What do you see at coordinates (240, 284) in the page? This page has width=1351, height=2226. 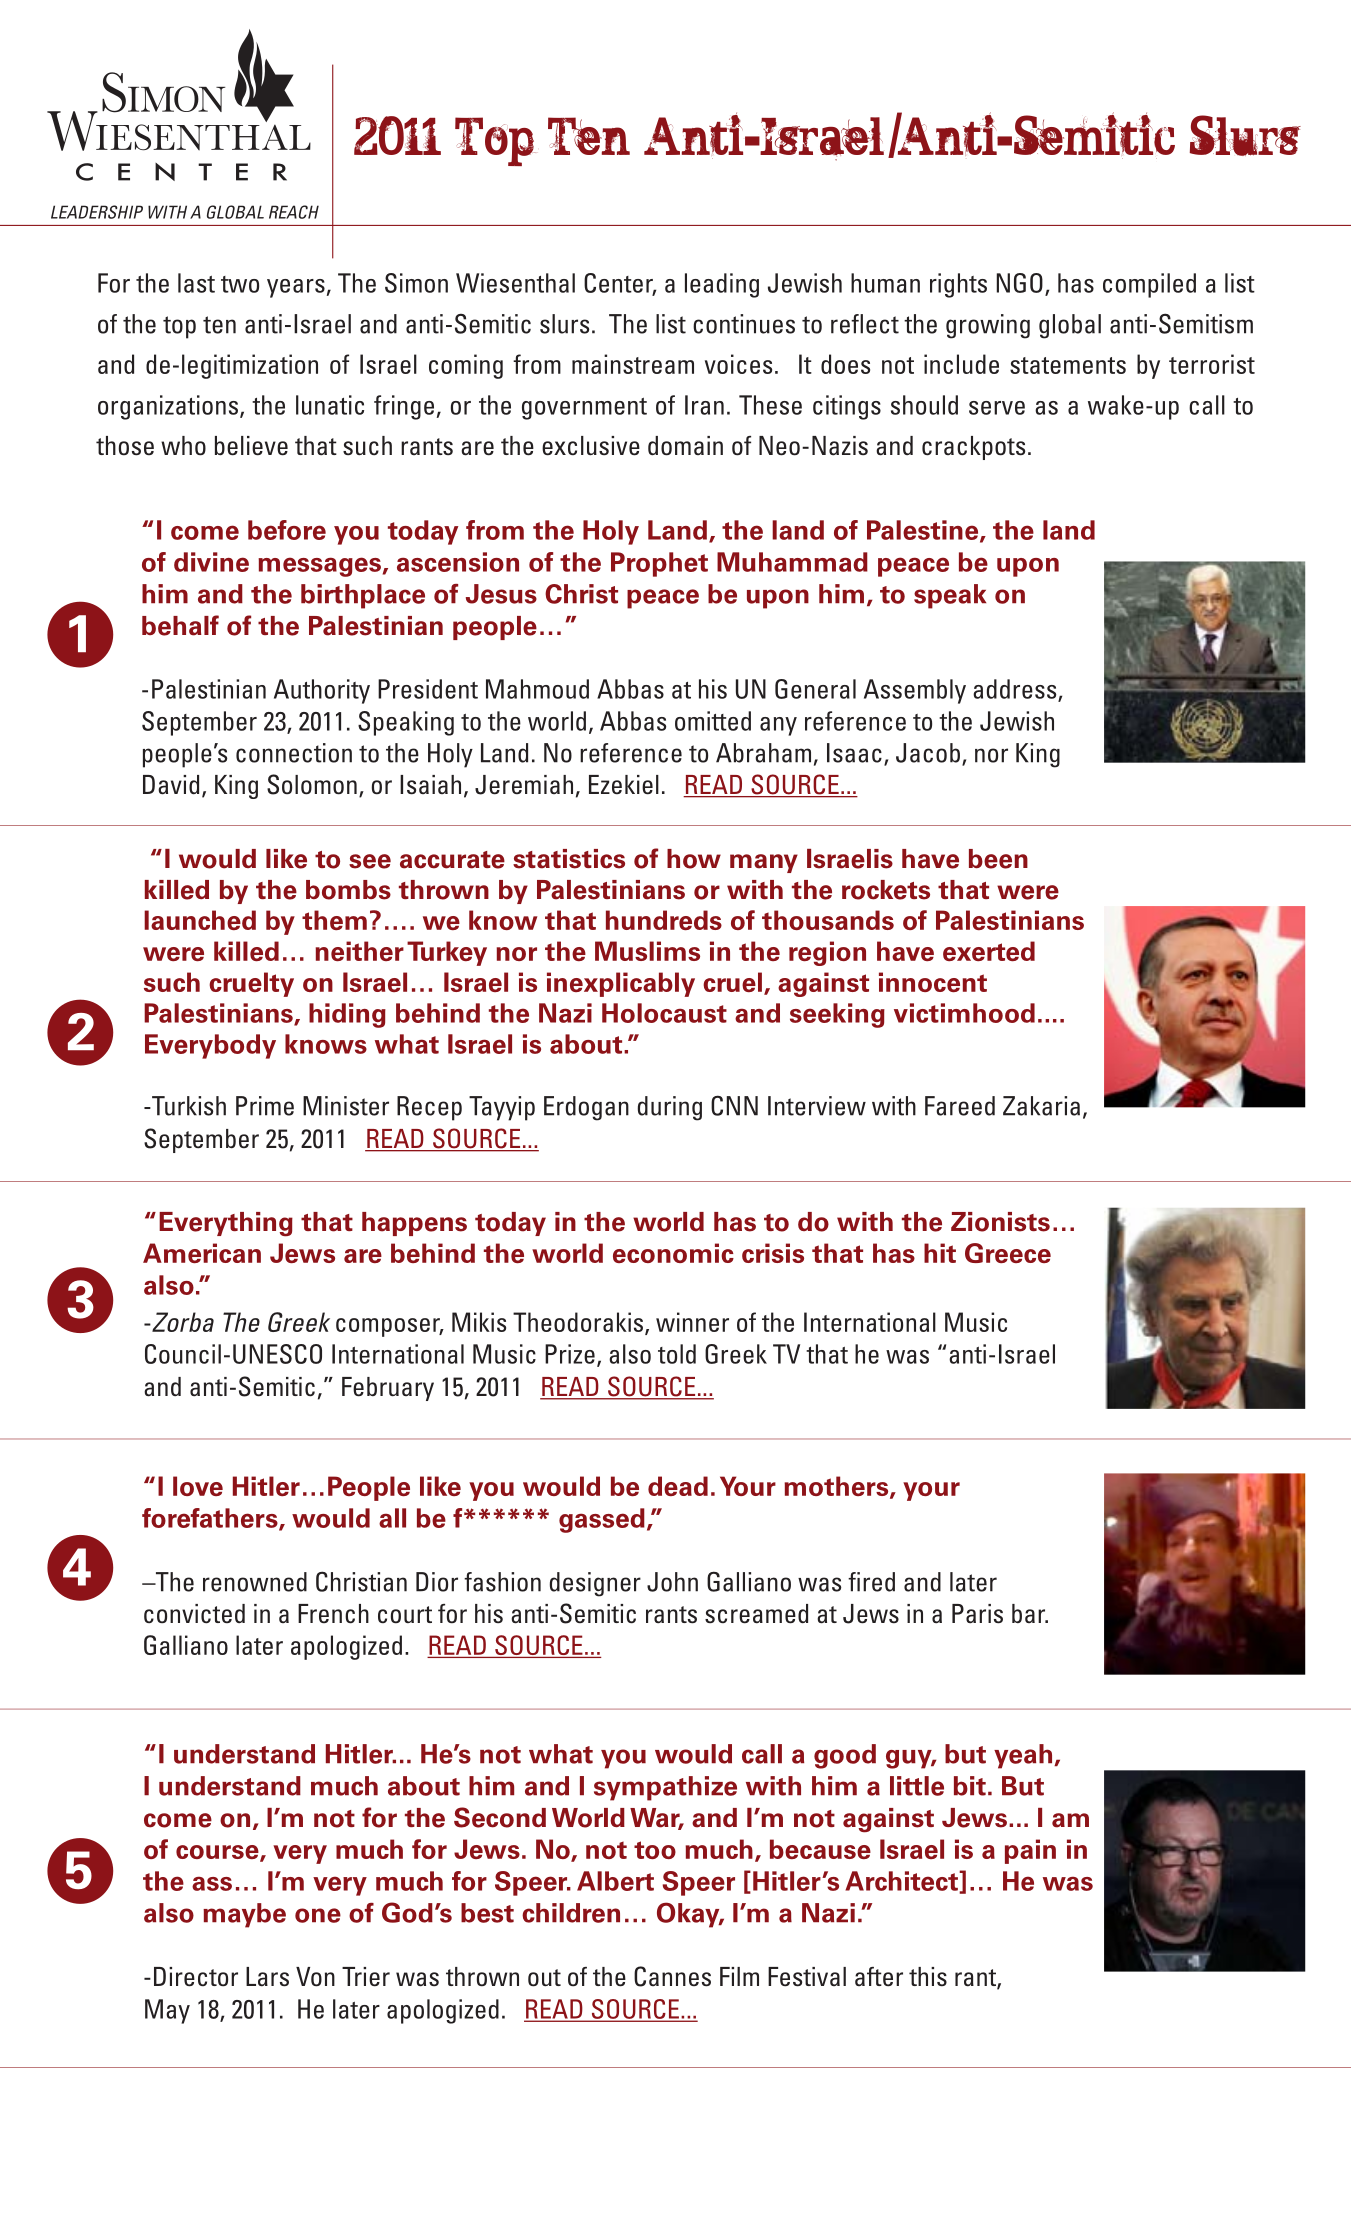 I see `two` at bounding box center [240, 284].
